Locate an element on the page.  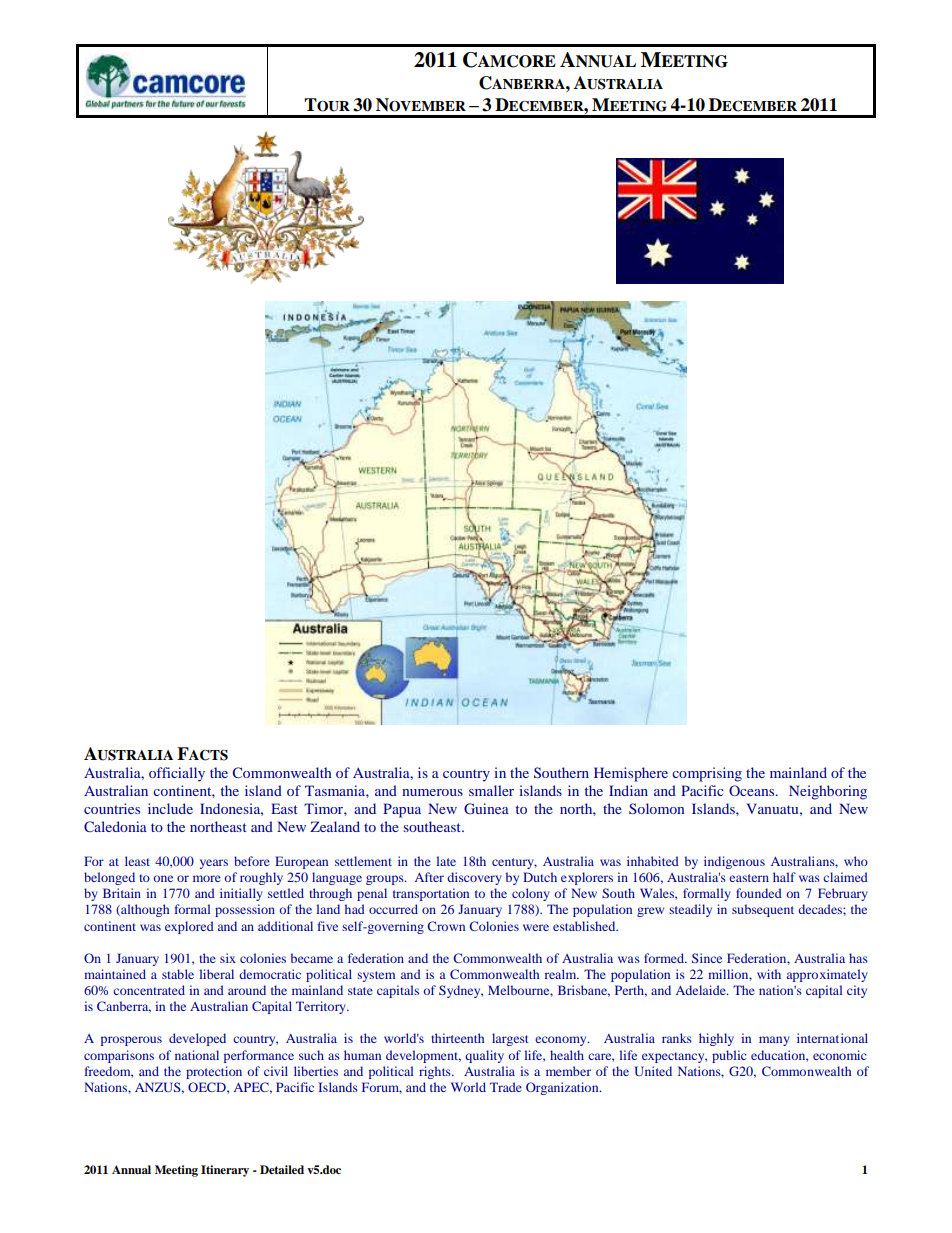
public is located at coordinates (729, 1056).
